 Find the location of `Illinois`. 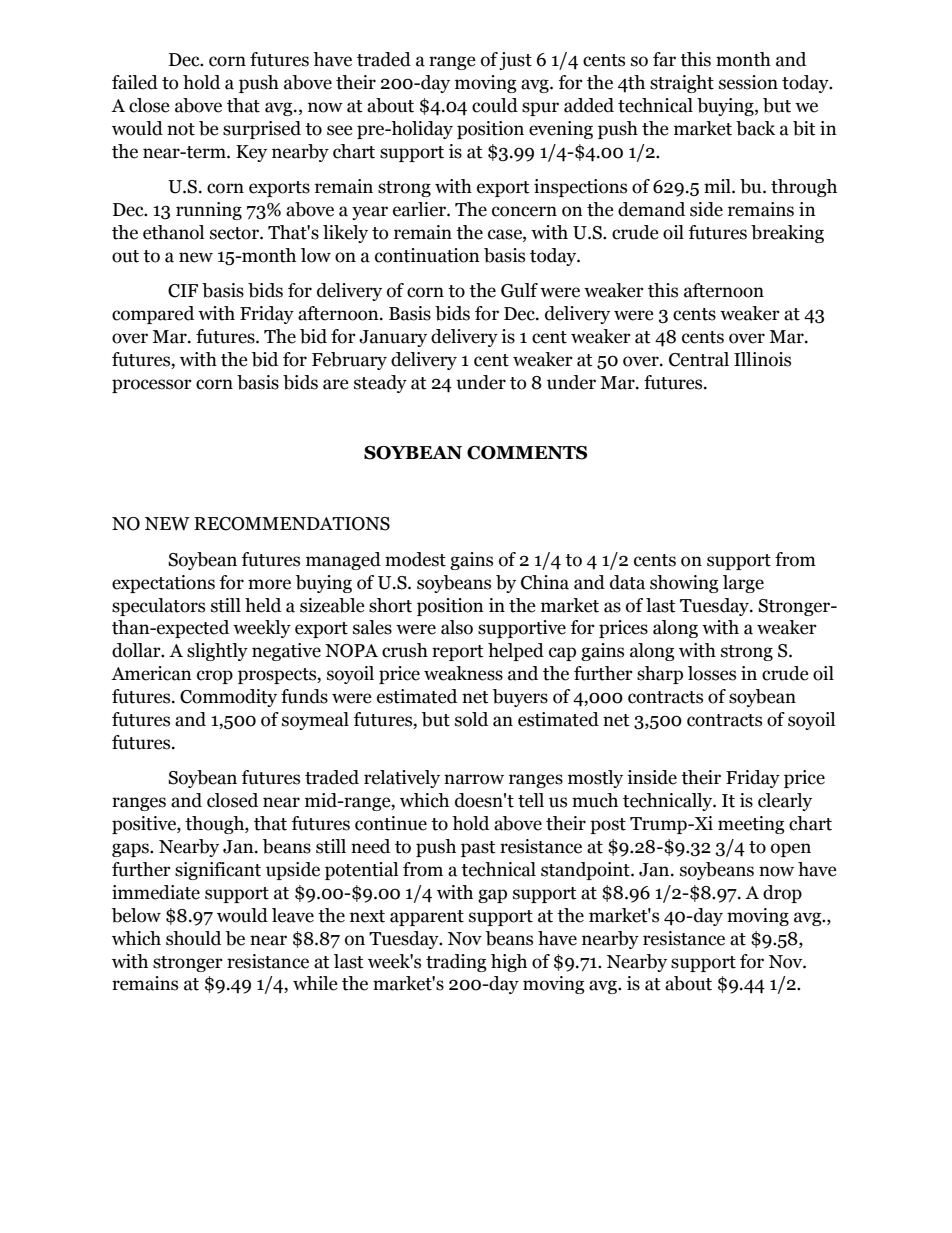

Illinois is located at coordinates (762, 359).
